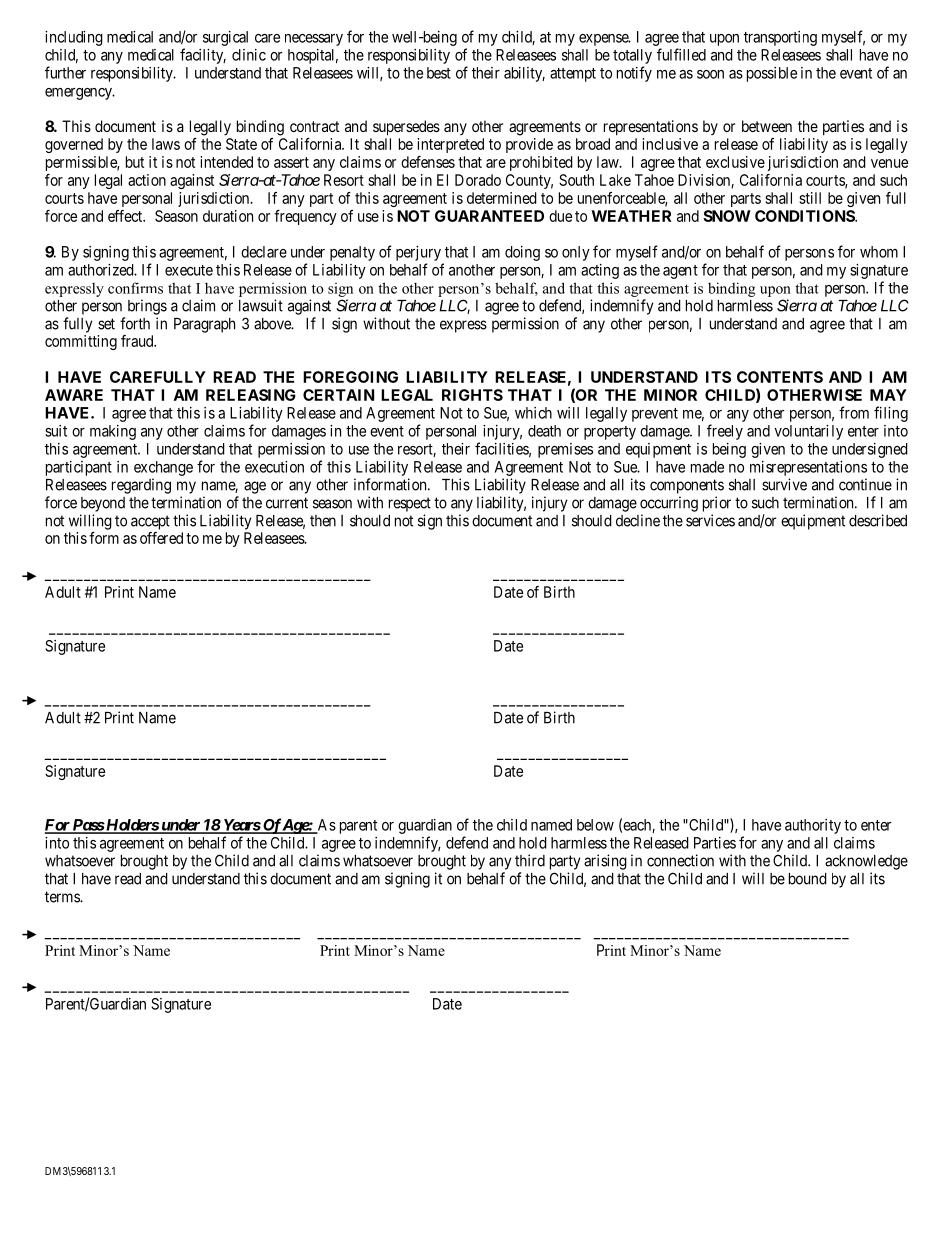 The image size is (952, 1233). I want to click on terms, so click(63, 897).
